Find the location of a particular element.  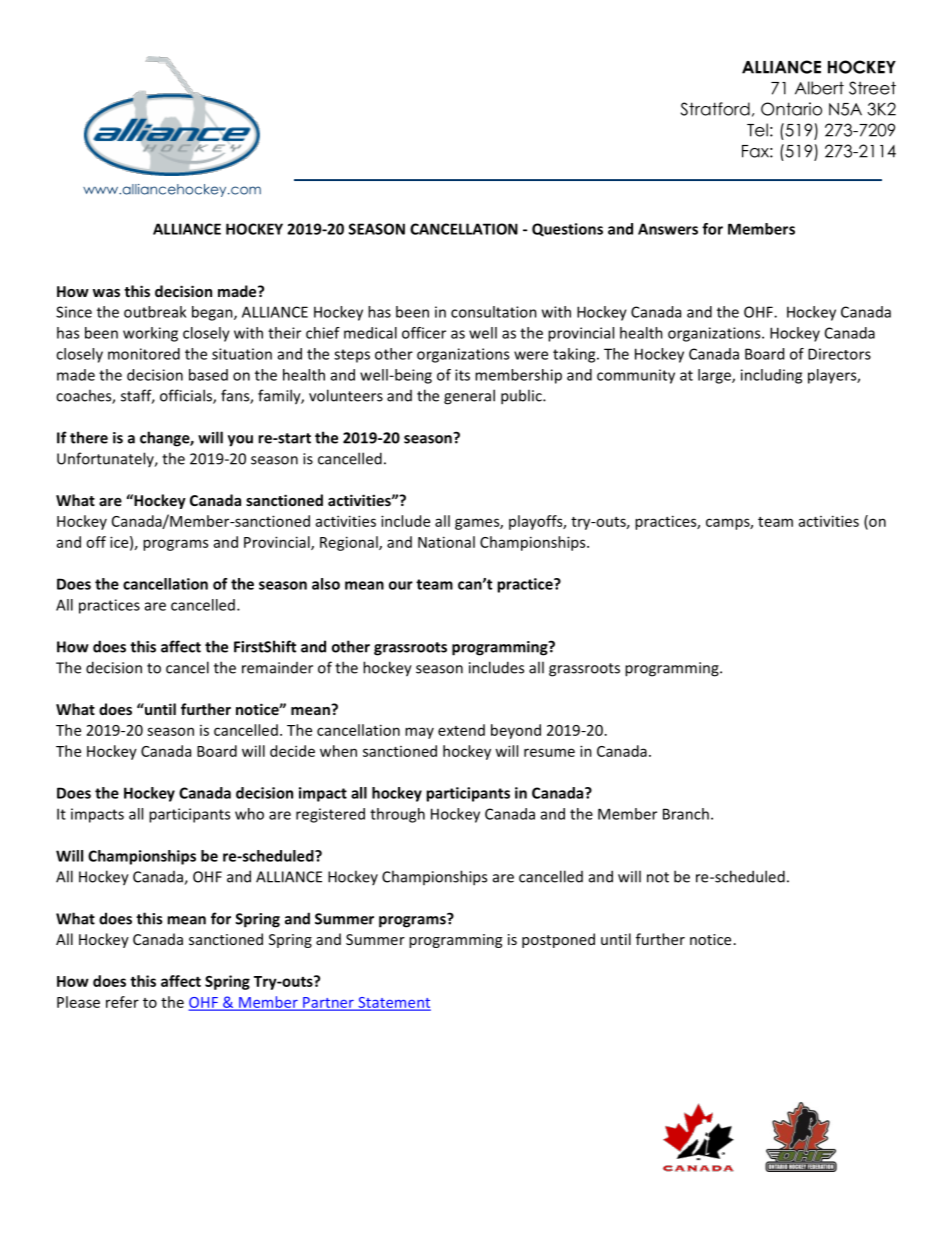

was is located at coordinates (106, 293).
